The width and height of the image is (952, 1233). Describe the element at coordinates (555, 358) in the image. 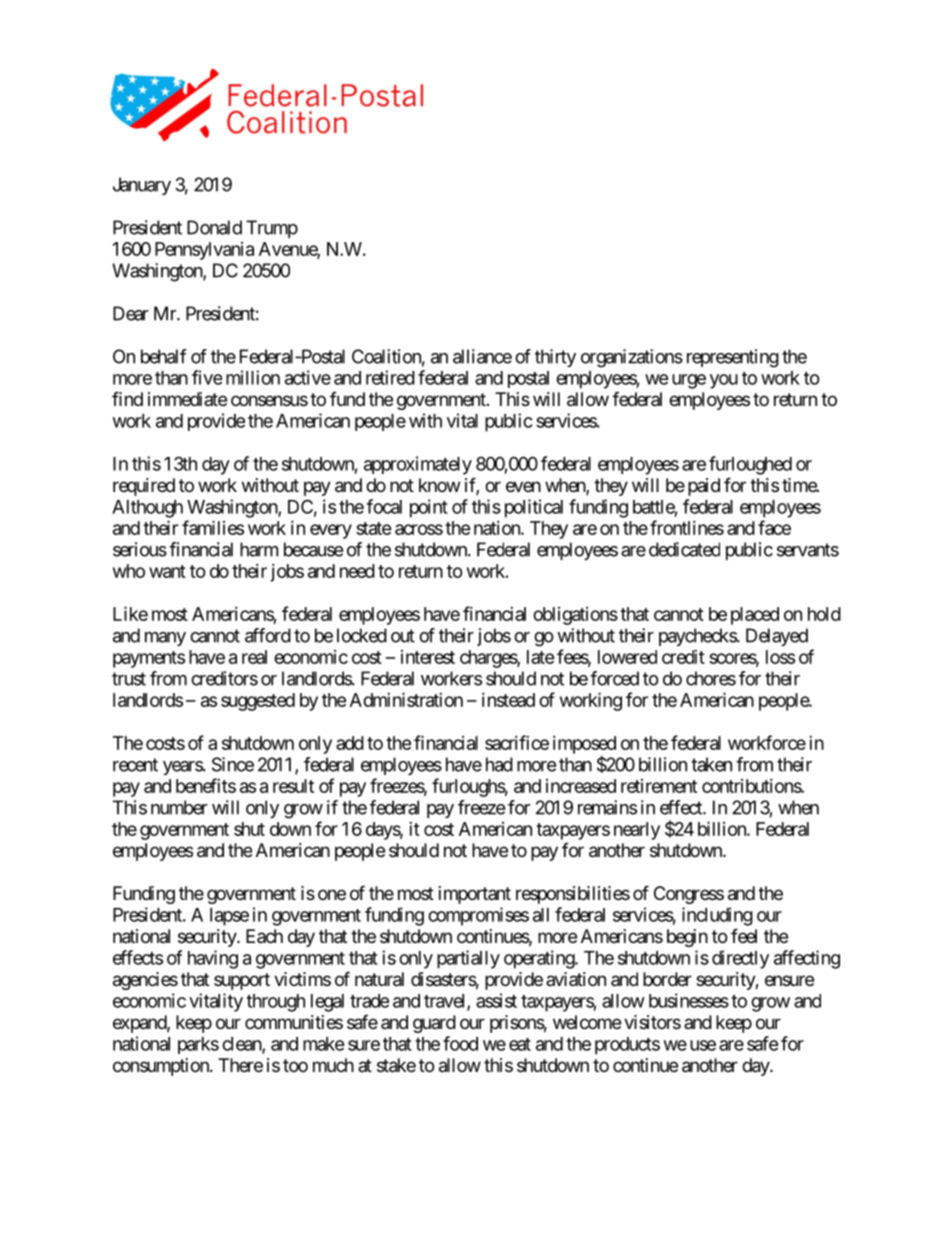

I see `thirty` at that location.
